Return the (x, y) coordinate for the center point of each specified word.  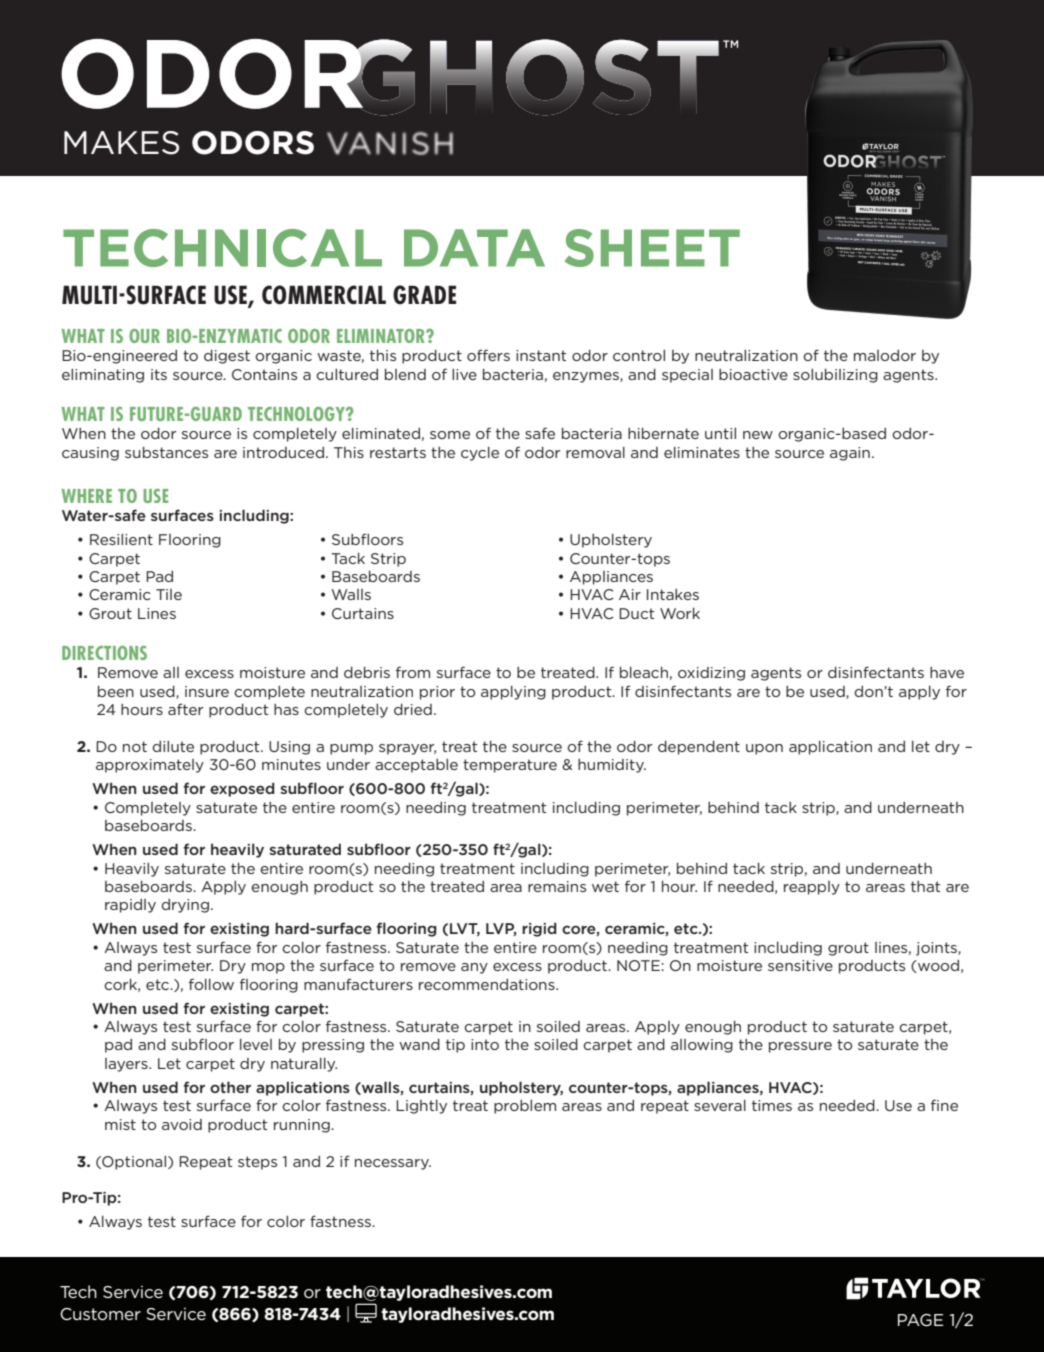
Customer (100, 1314)
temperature (510, 766)
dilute (173, 746)
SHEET (652, 248)
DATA (474, 248)
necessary (393, 1164)
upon (764, 749)
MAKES (121, 143)
